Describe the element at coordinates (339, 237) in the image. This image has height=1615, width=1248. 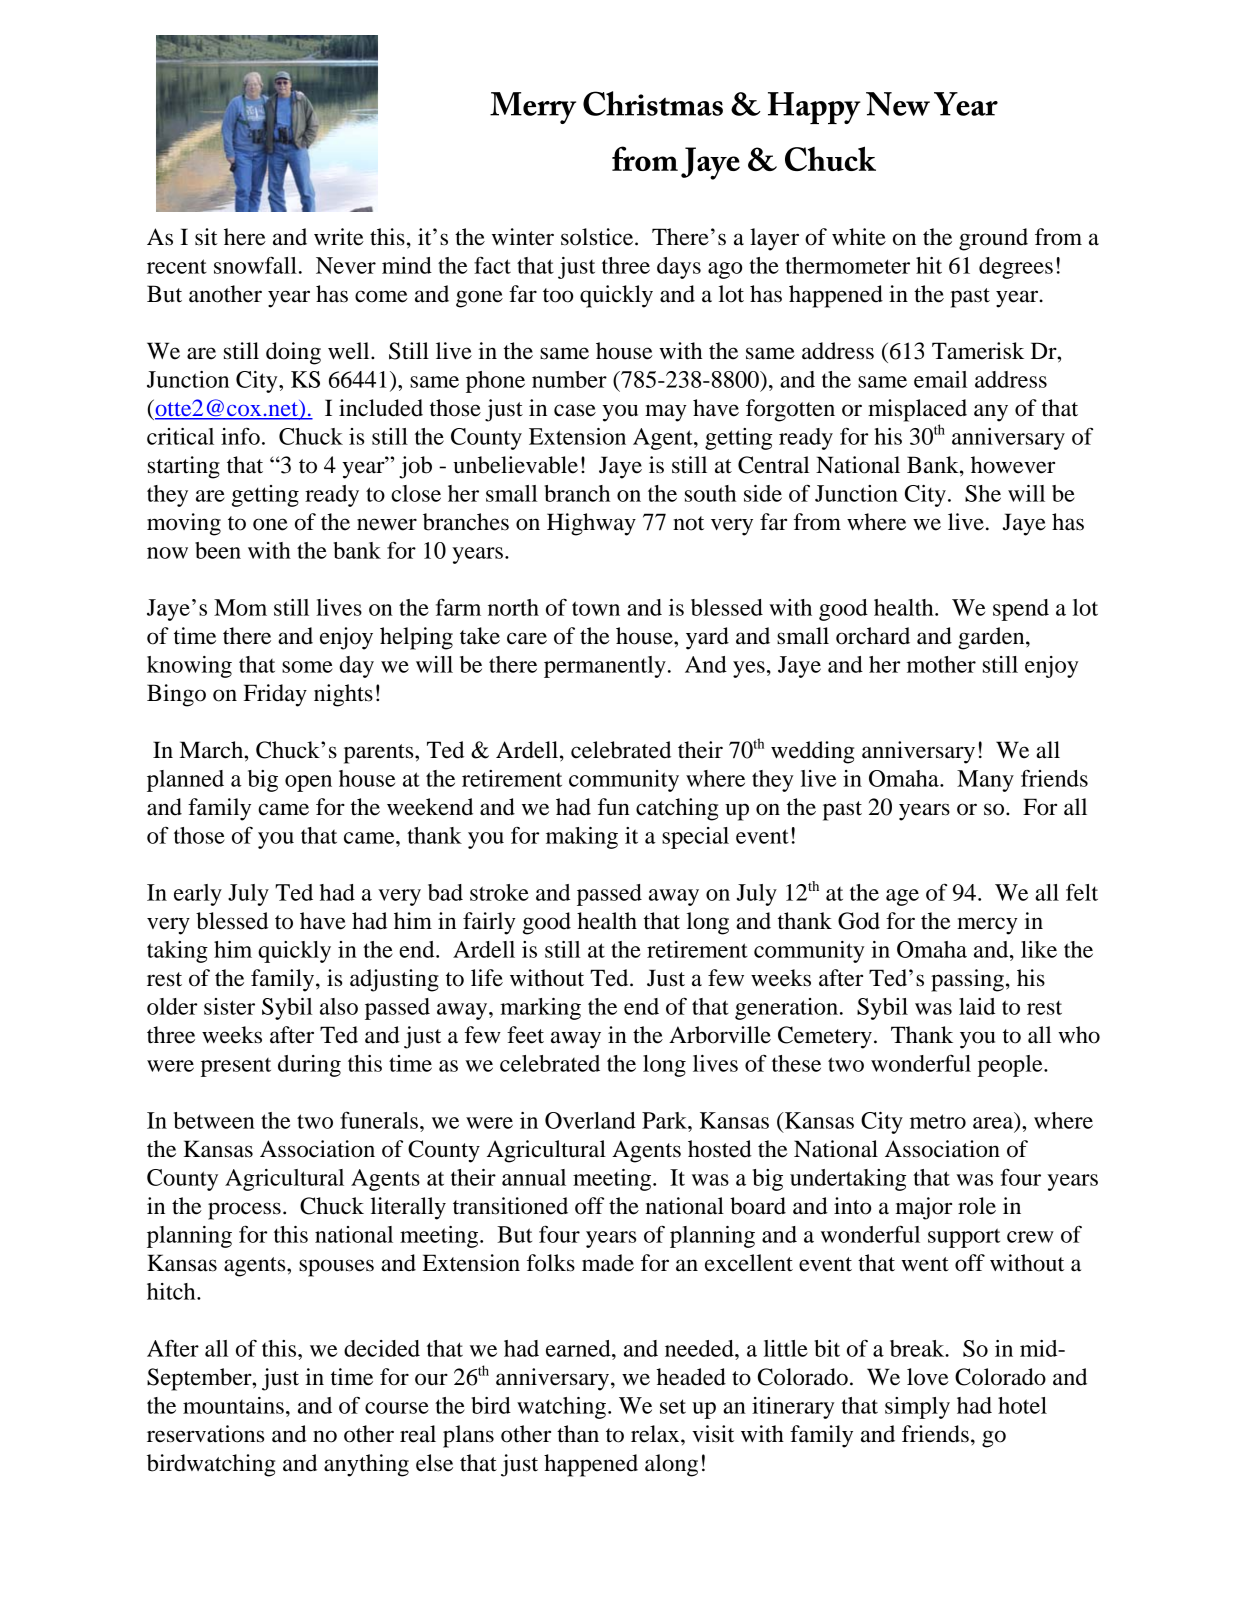
I see `write` at that location.
